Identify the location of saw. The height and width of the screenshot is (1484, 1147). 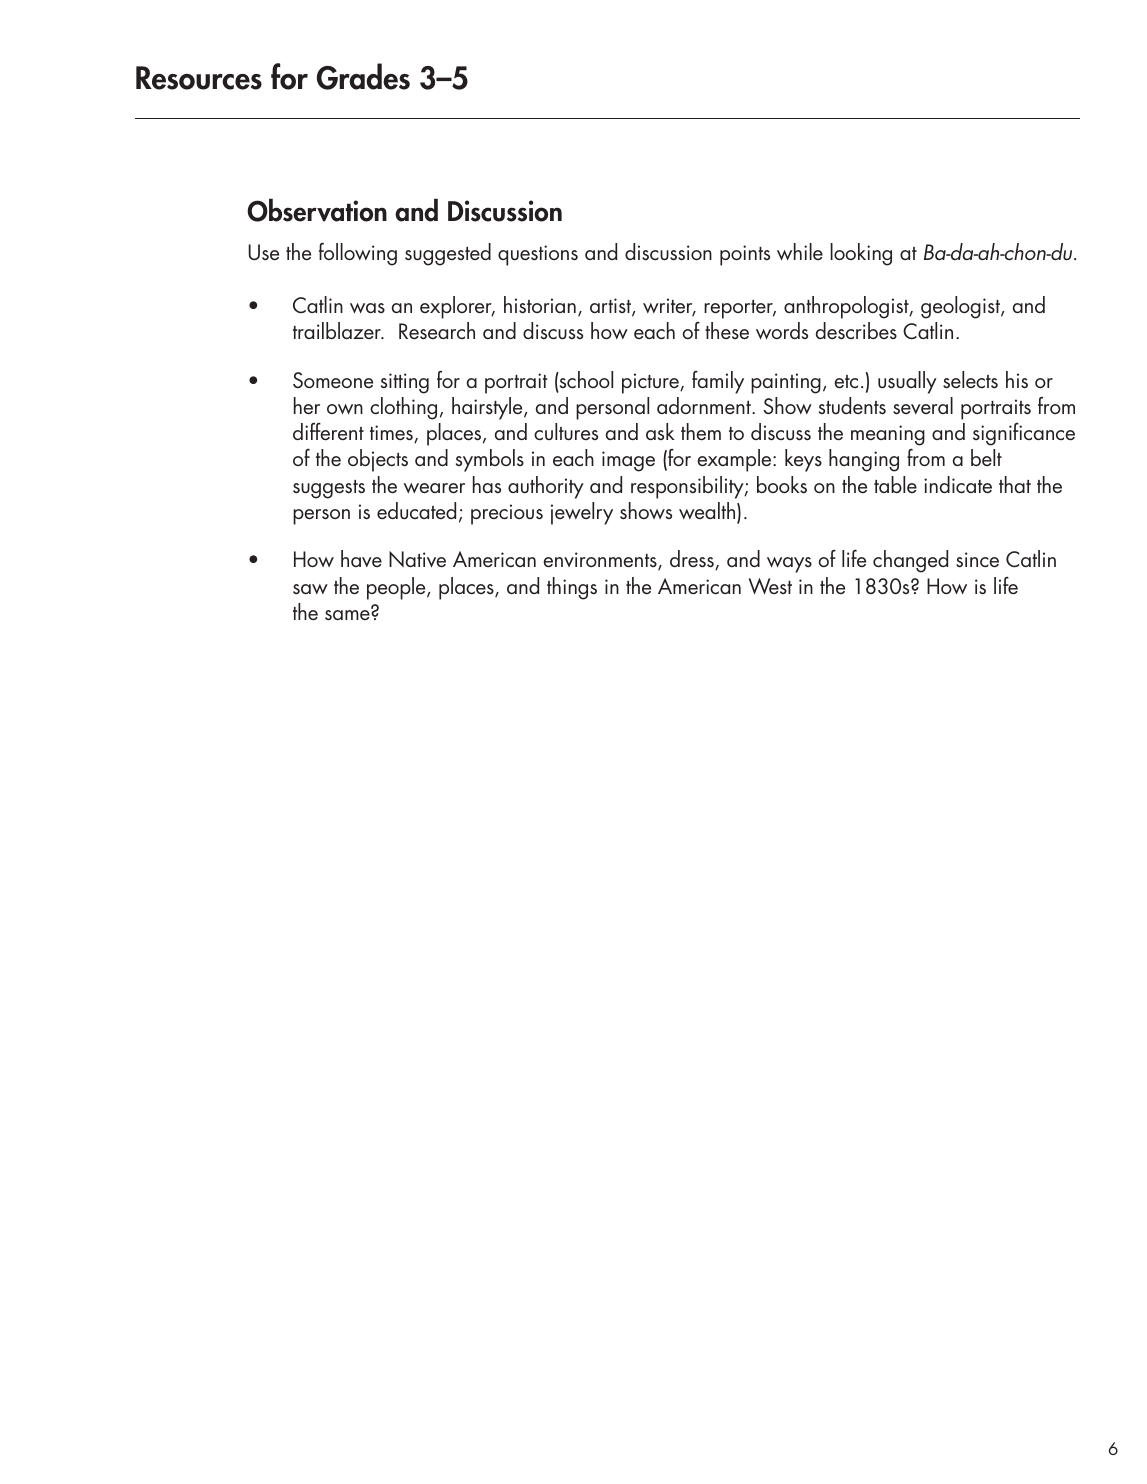
(310, 589).
